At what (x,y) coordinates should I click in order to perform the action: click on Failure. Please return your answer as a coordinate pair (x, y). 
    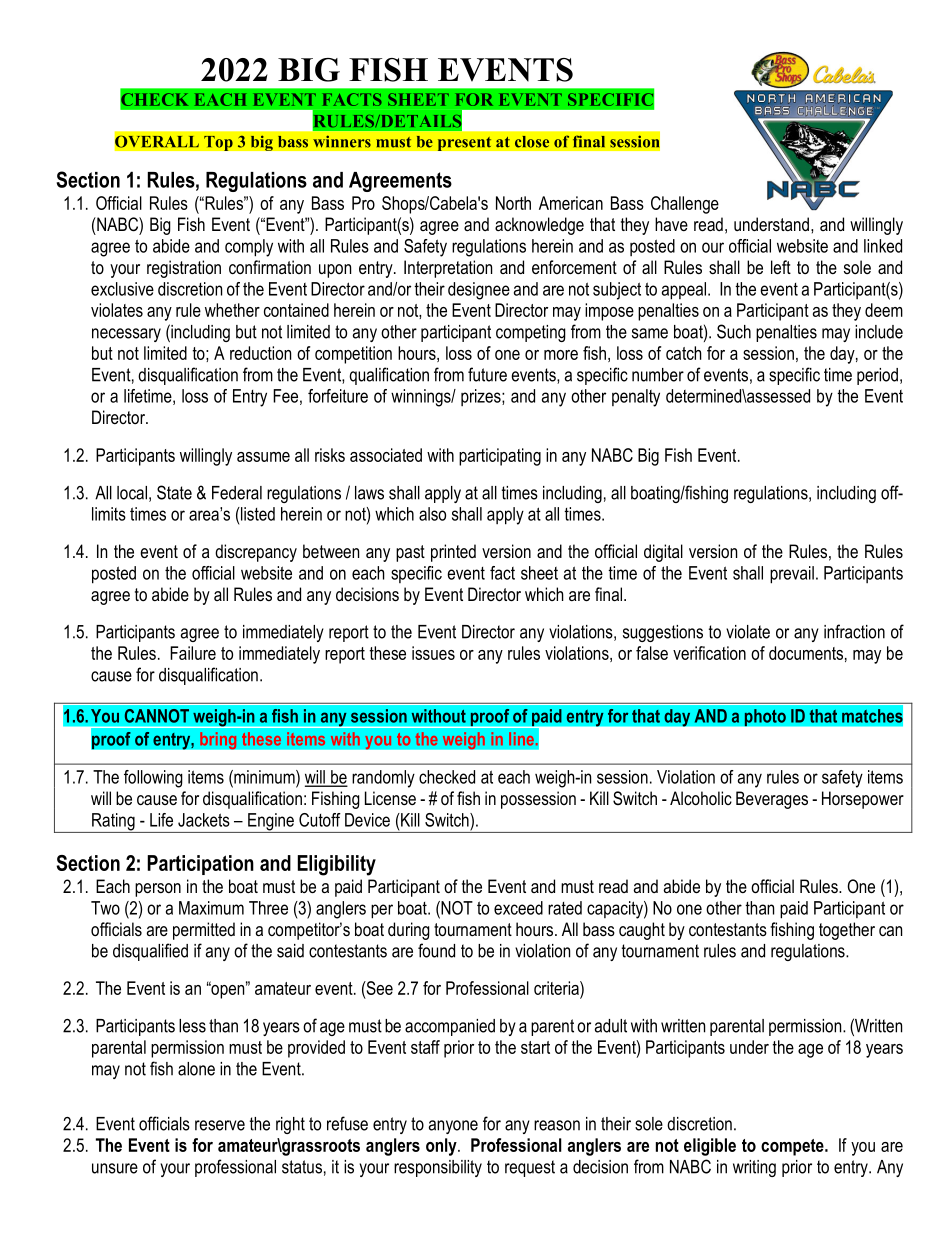
    Looking at the image, I should click on (193, 653).
